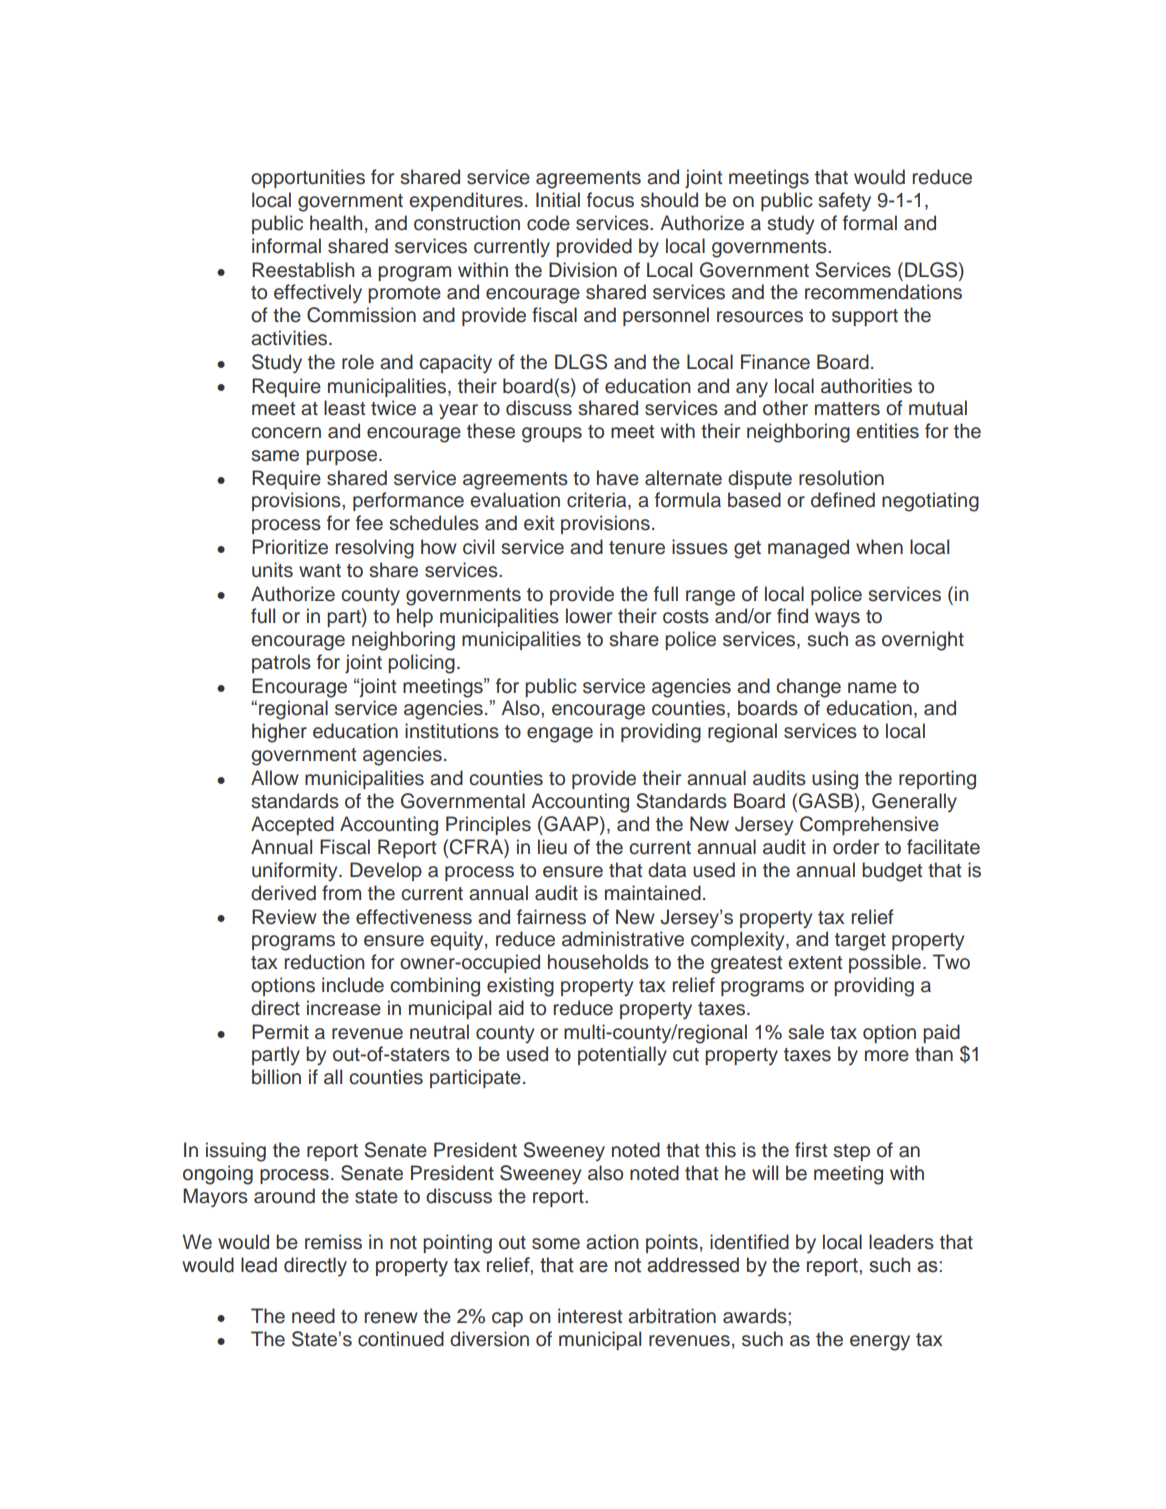 The width and height of the page is (1166, 1509). What do you see at coordinates (560, 735) in the page?
I see `engage` at bounding box center [560, 735].
